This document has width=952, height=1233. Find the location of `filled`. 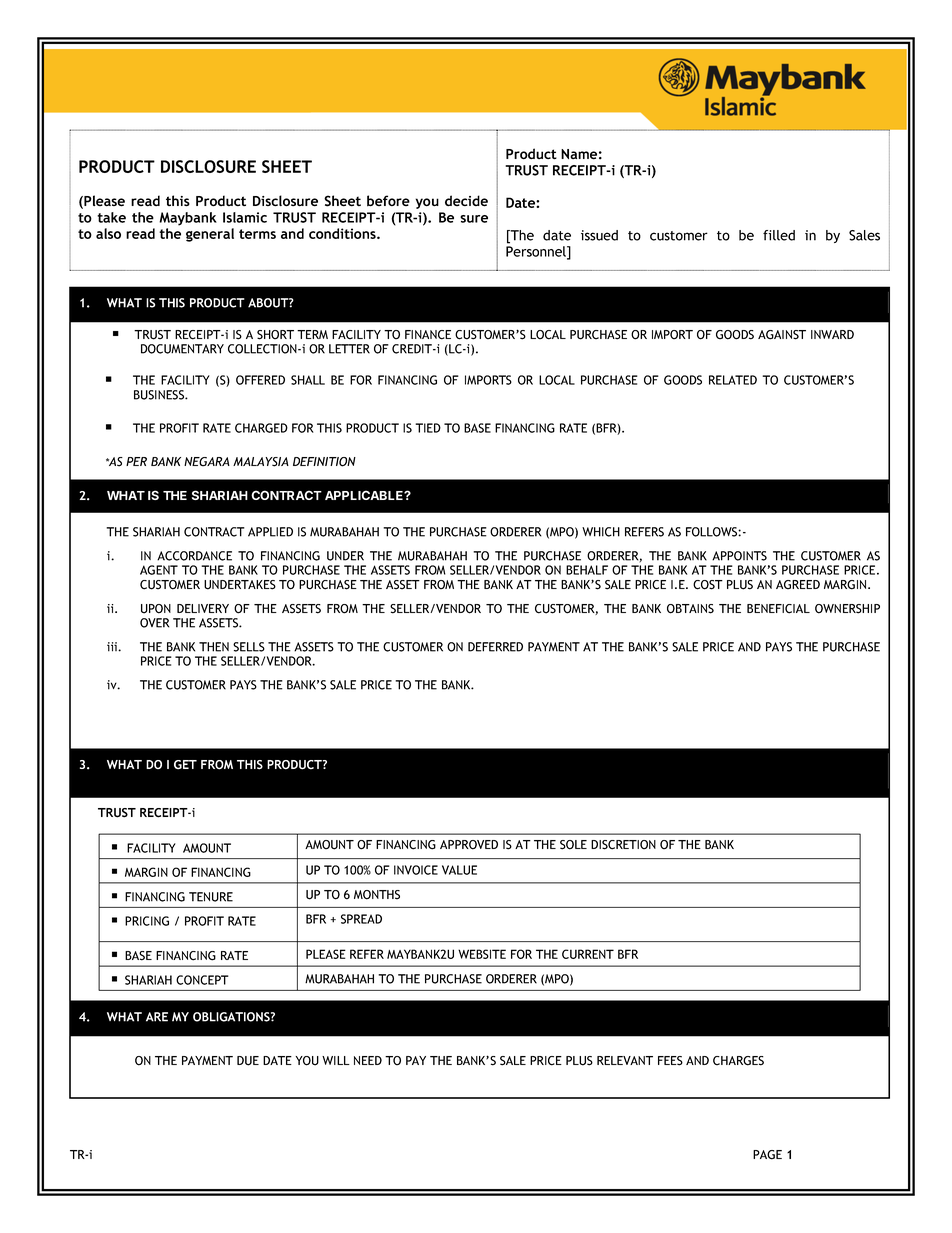

filled is located at coordinates (779, 235).
